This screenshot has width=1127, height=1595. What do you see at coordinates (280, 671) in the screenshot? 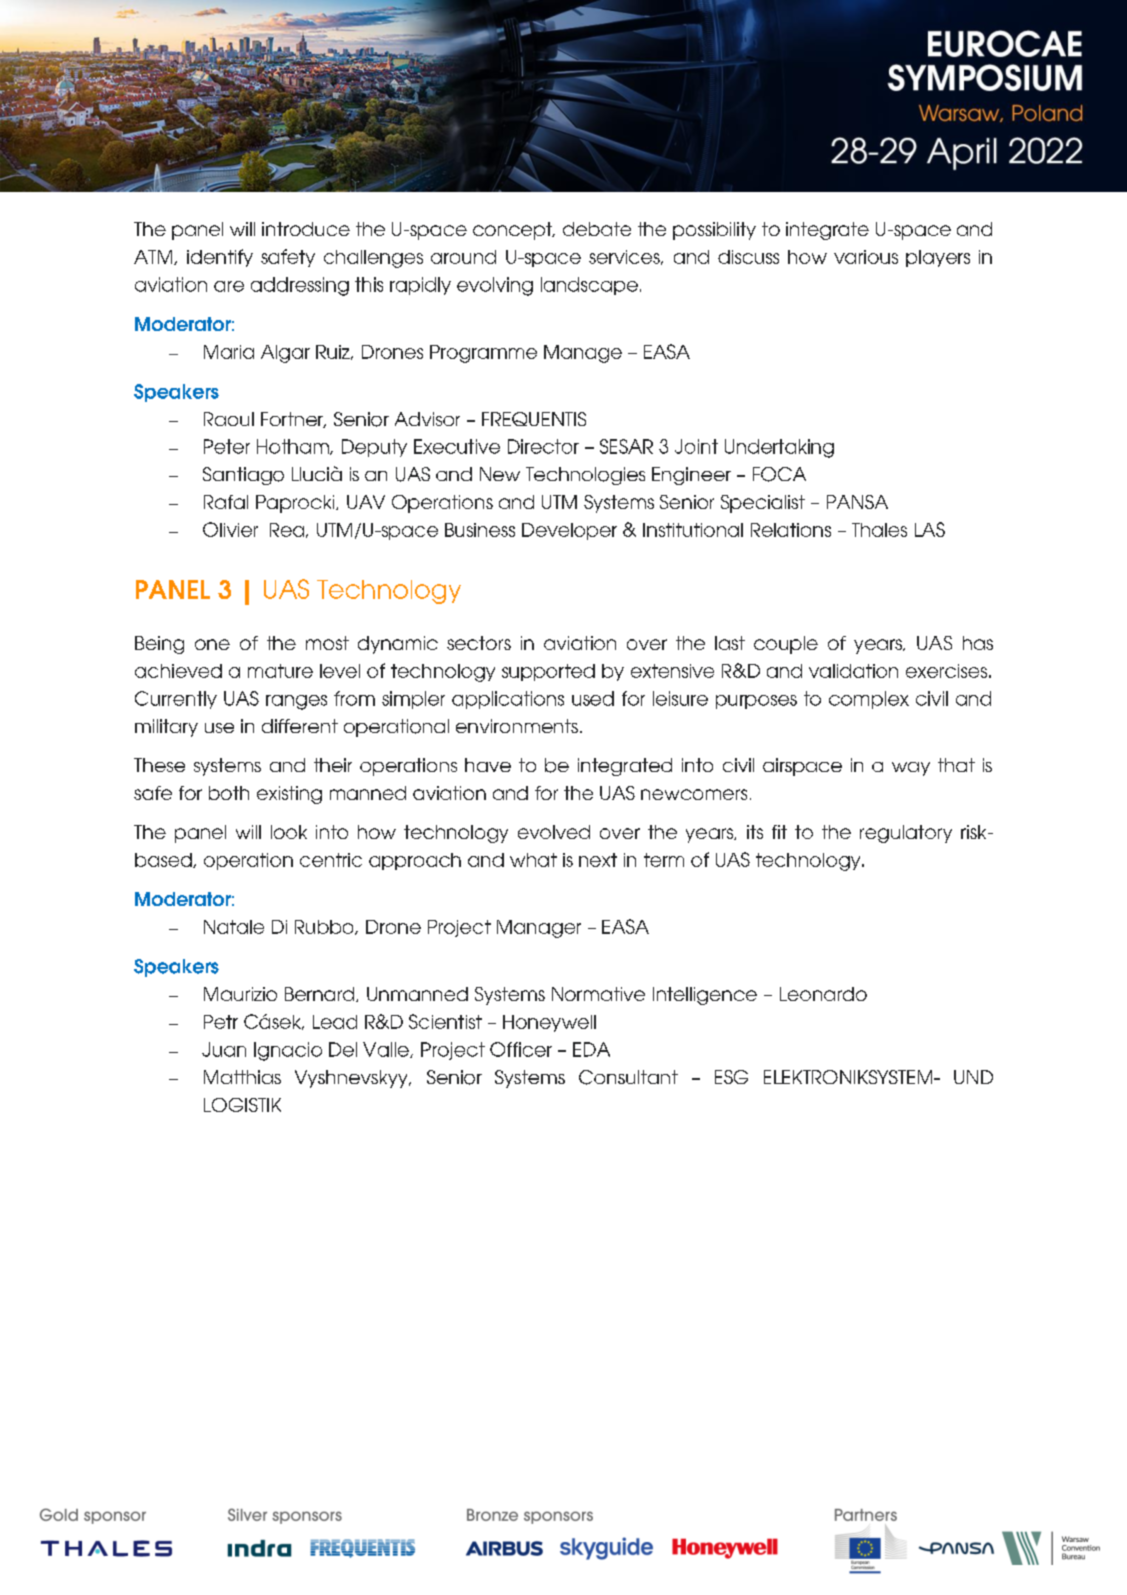
I see `mature` at bounding box center [280, 671].
